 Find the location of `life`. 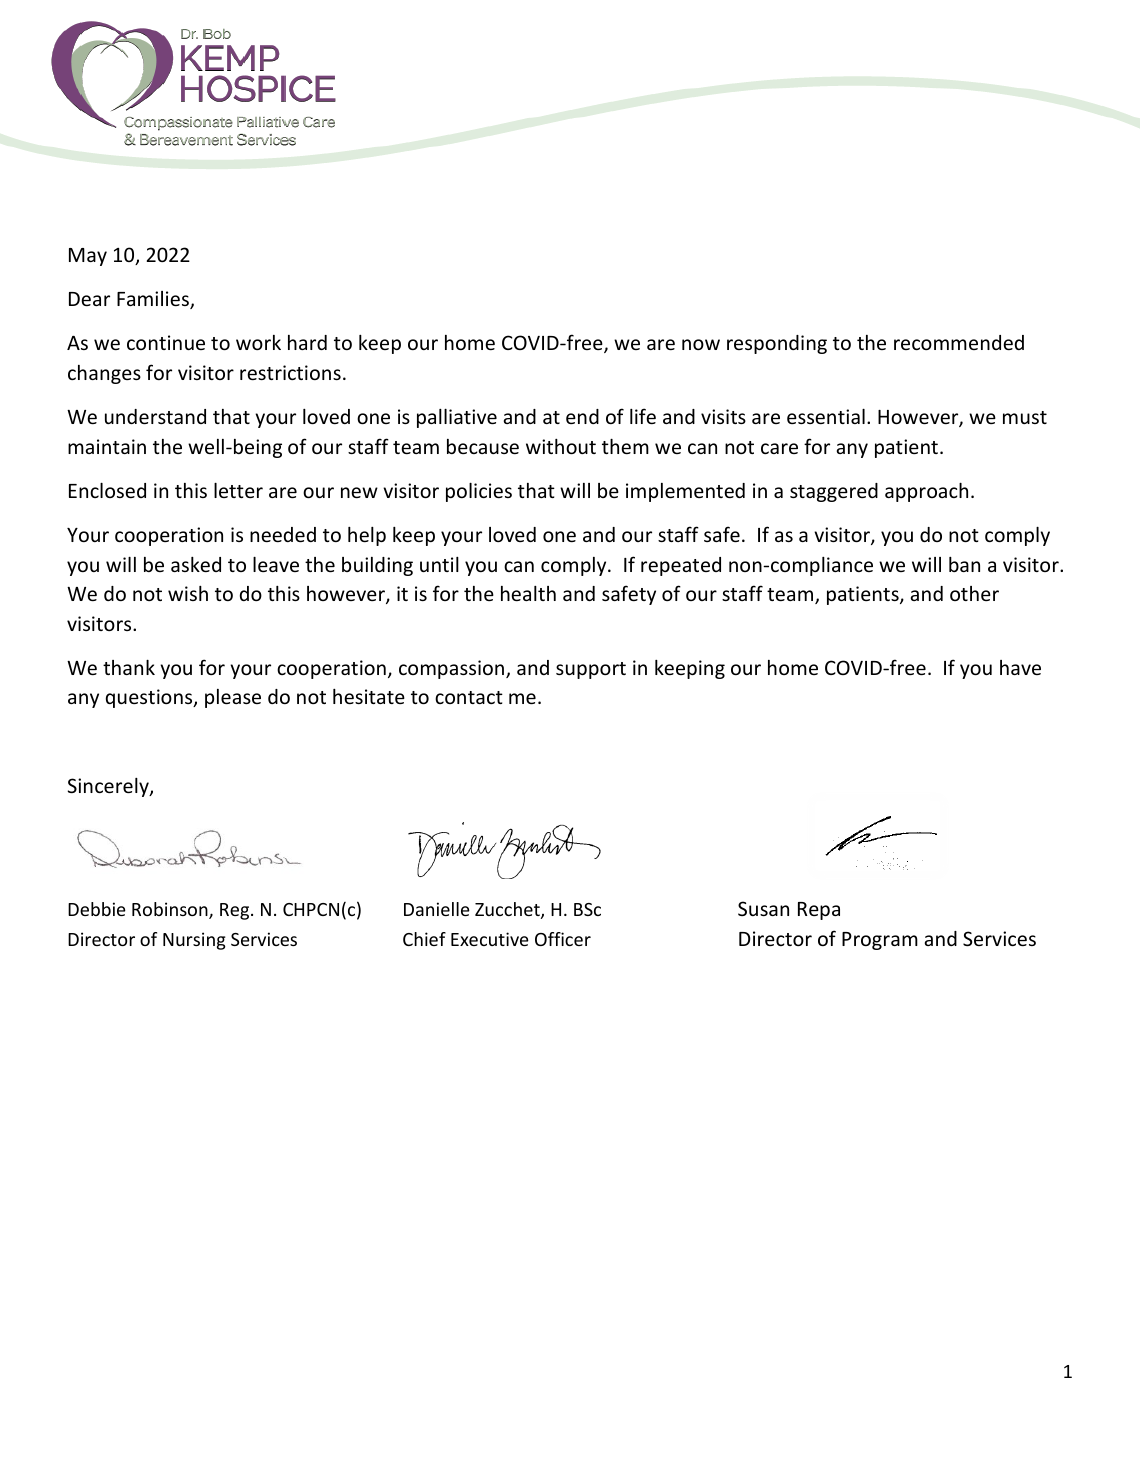

life is located at coordinates (643, 416).
